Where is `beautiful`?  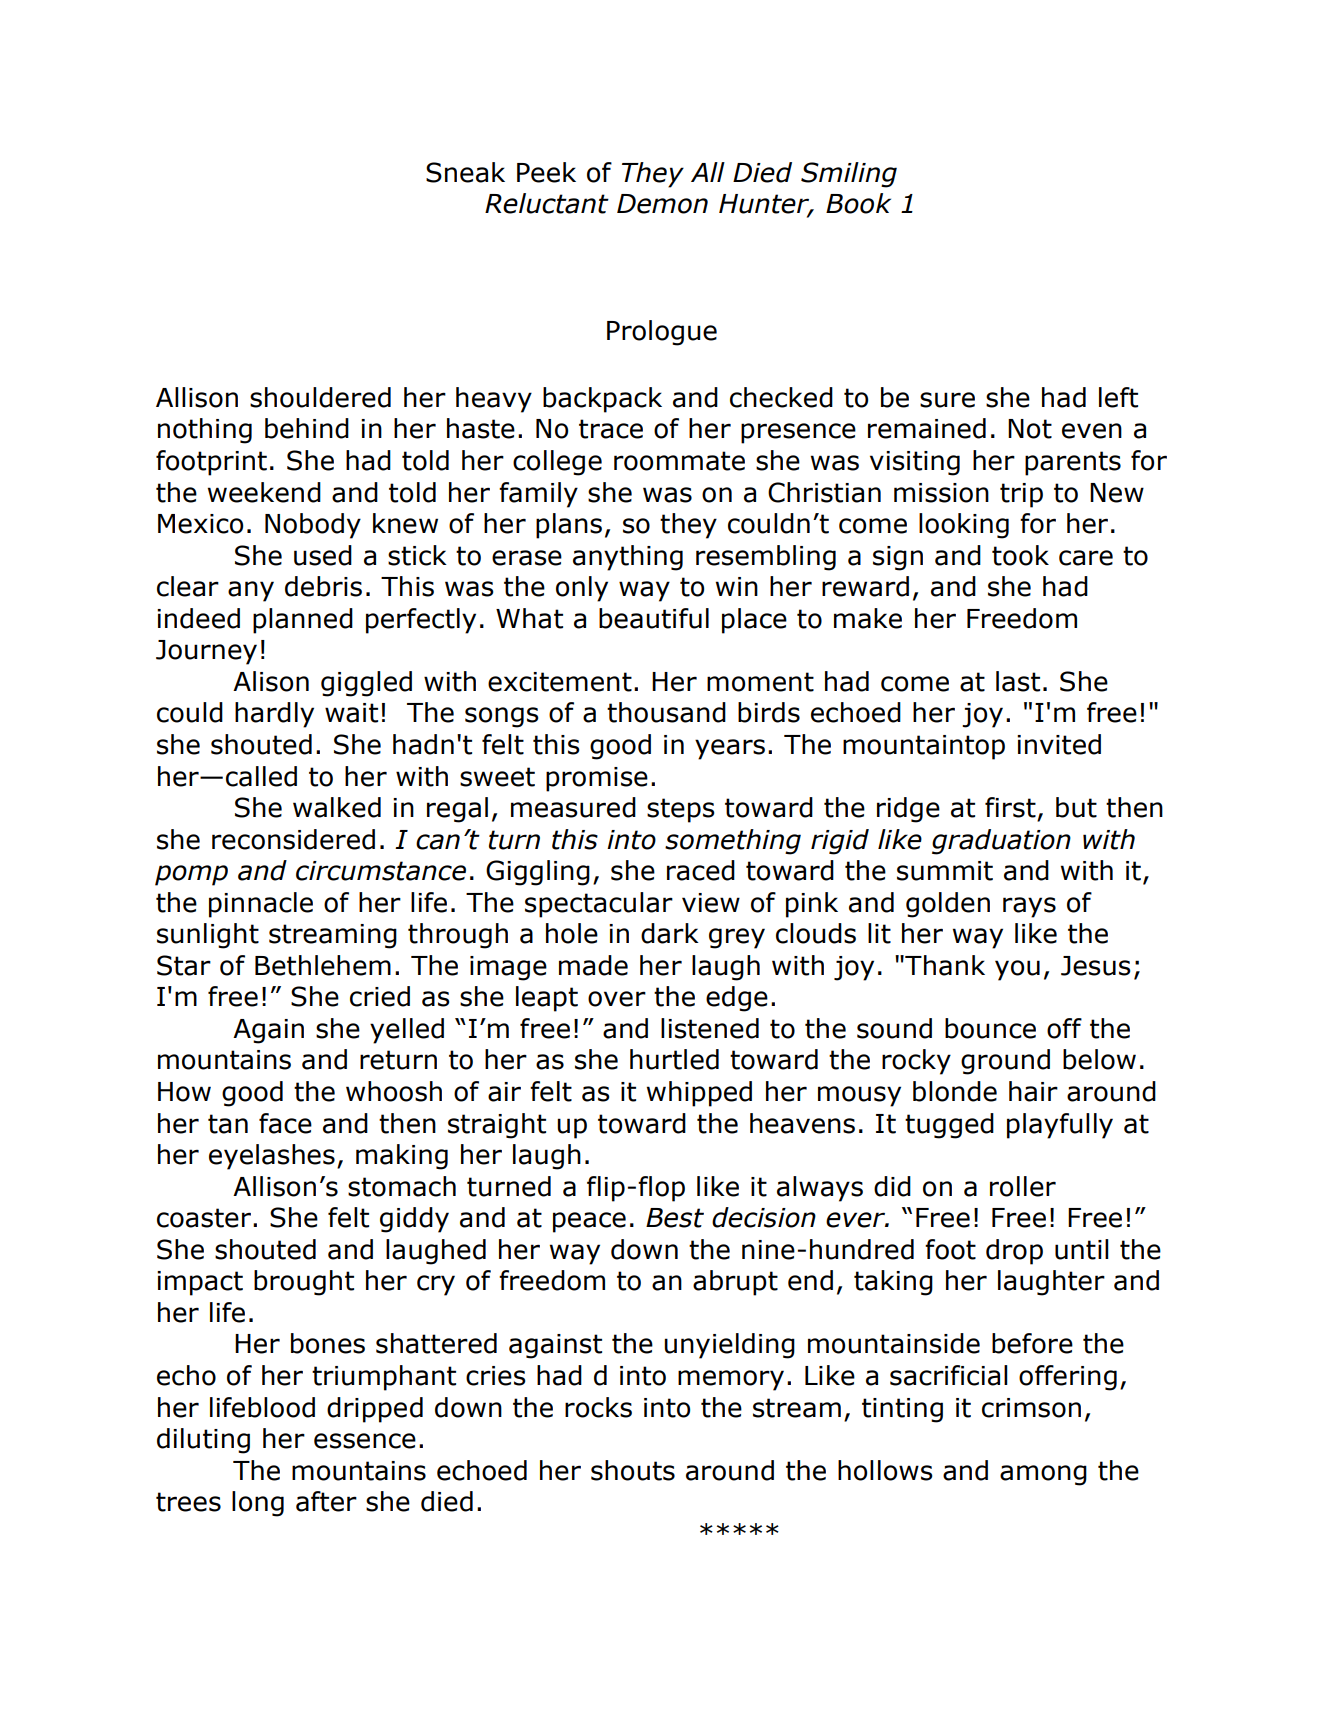
beautiful is located at coordinates (654, 618).
